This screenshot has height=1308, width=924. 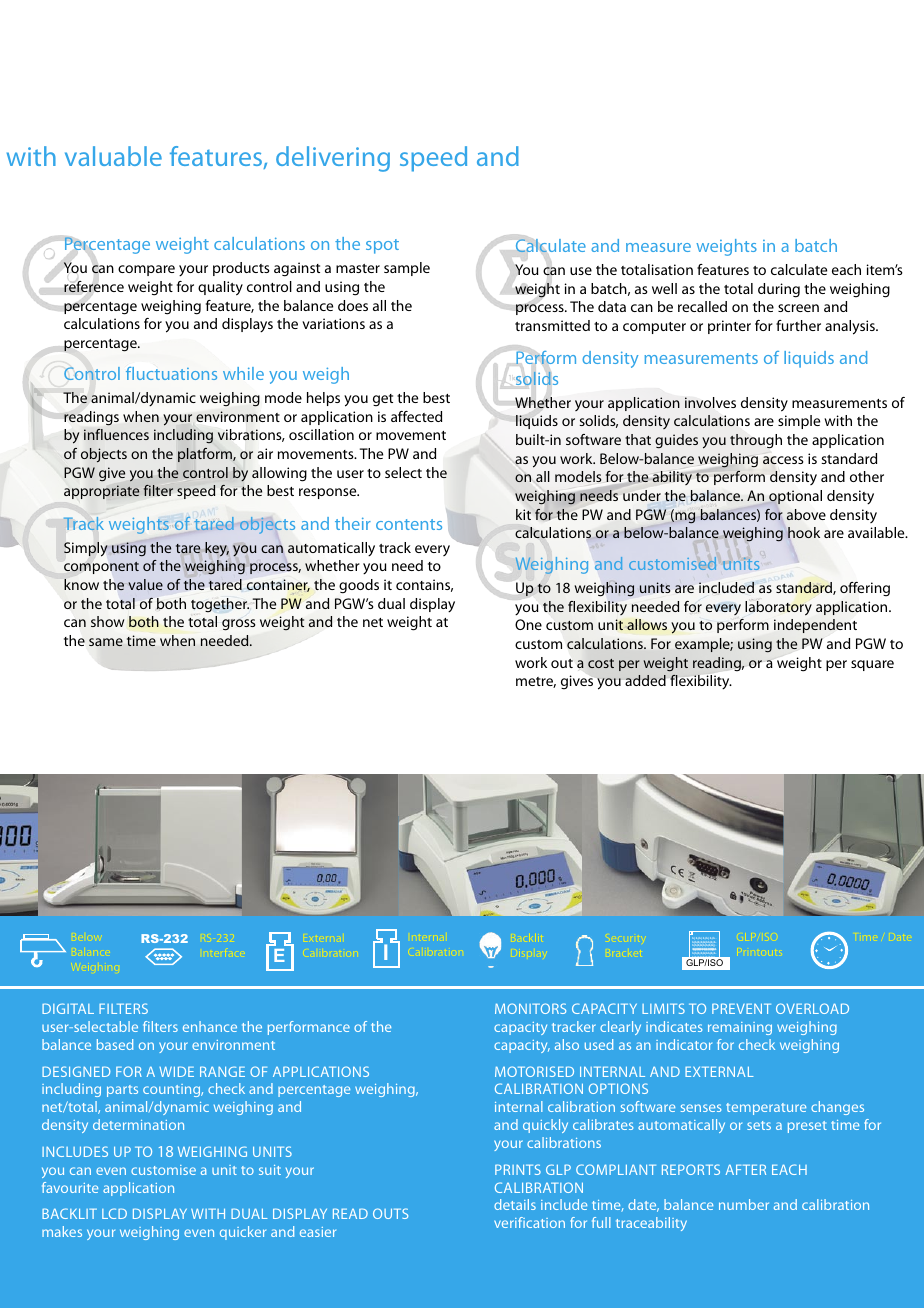 What do you see at coordinates (530, 1008) in the screenshot?
I see `MONITORS` at bounding box center [530, 1008].
